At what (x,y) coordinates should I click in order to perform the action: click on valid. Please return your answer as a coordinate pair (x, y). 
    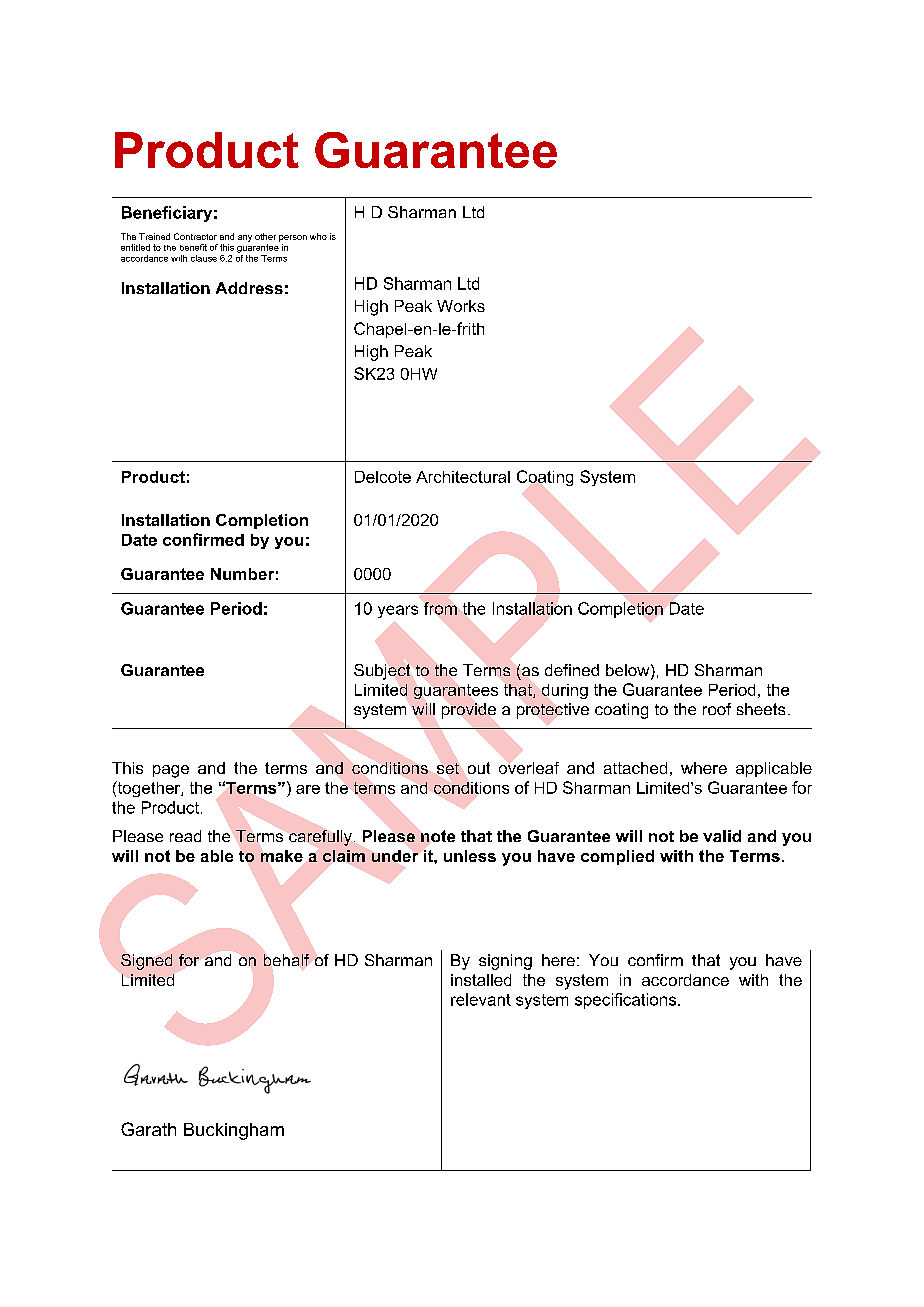
    Looking at the image, I should click on (722, 836).
